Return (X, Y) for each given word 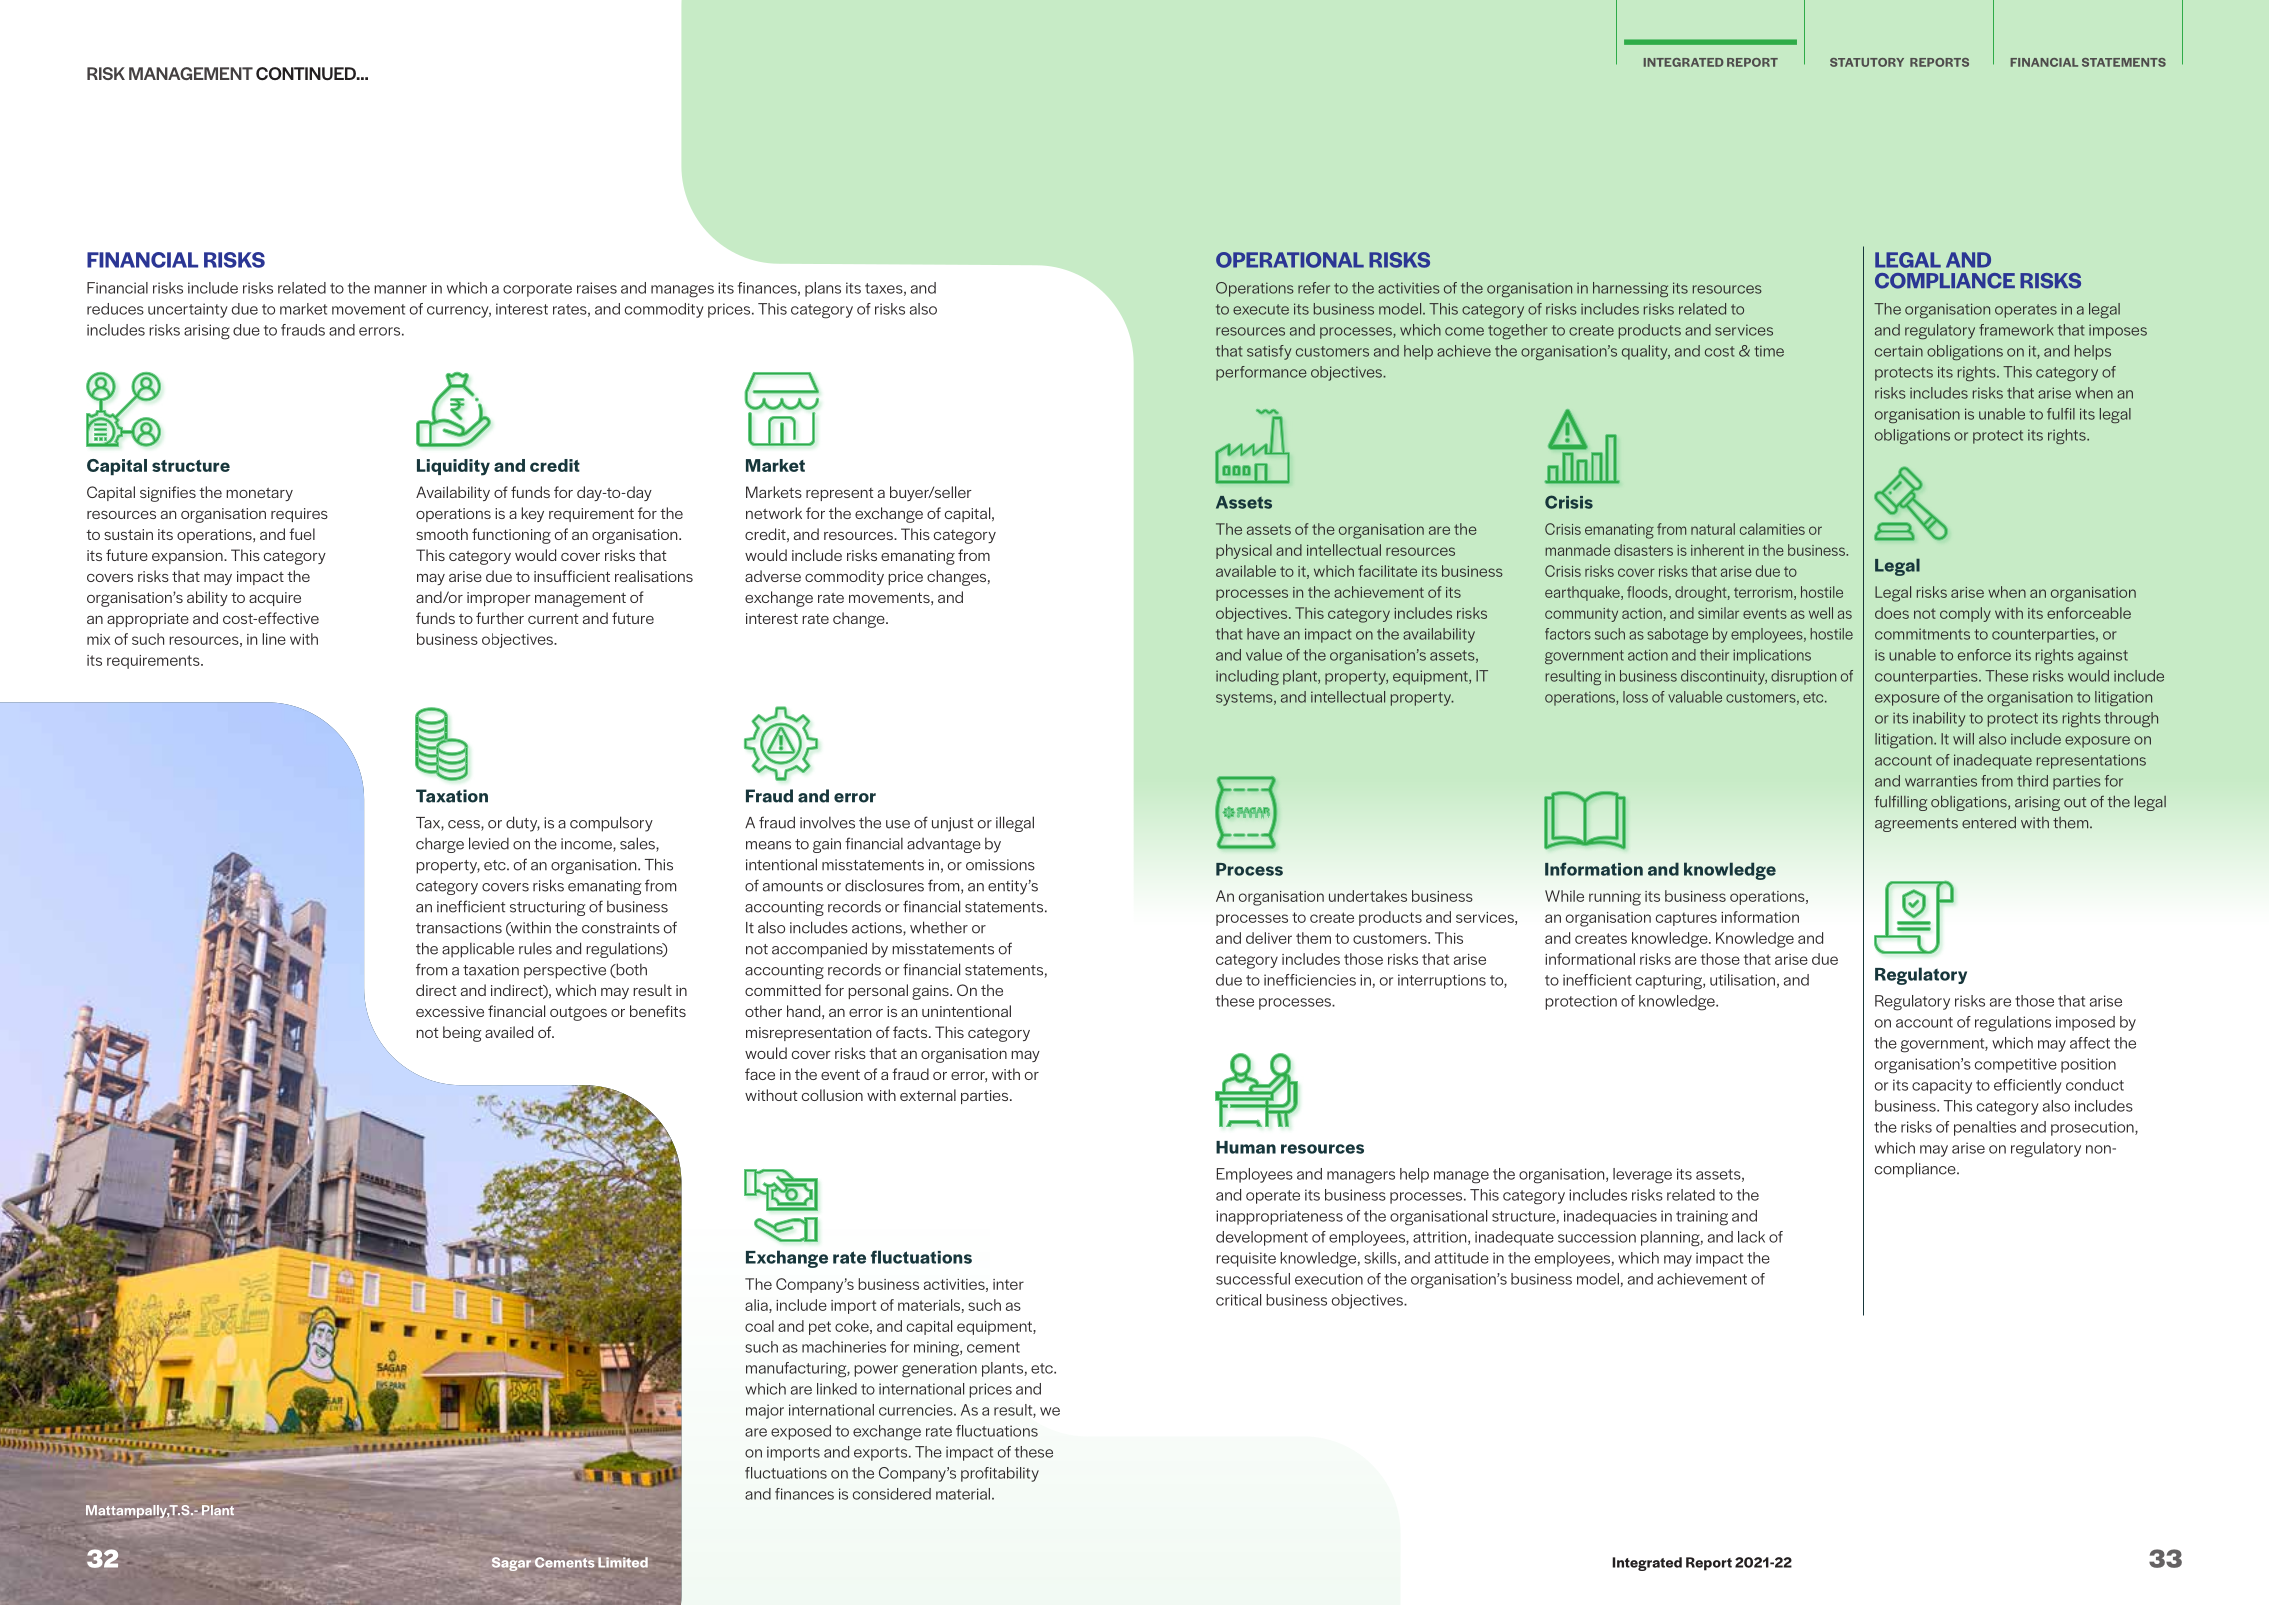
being (462, 1034)
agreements (1916, 825)
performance (1261, 373)
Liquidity (453, 467)
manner (400, 289)
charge (440, 845)
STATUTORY (1867, 62)
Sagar (511, 1564)
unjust (952, 824)
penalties (1985, 1128)
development (1262, 1238)
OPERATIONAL (1290, 260)
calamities (1772, 529)
